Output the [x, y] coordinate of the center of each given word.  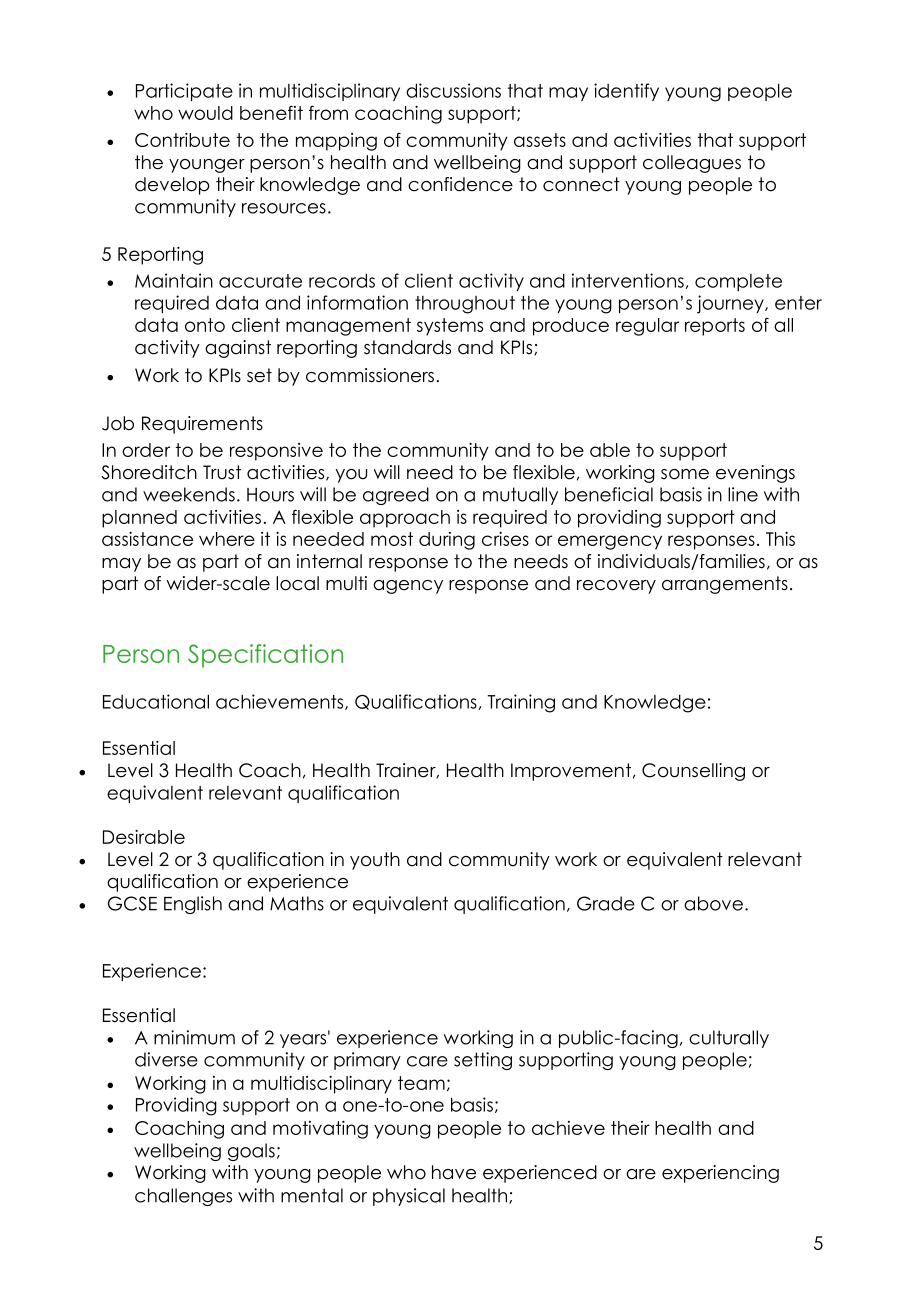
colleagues [692, 164]
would [205, 113]
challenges [183, 1197]
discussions [453, 90]
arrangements [725, 585]
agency [408, 587]
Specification [265, 656]
